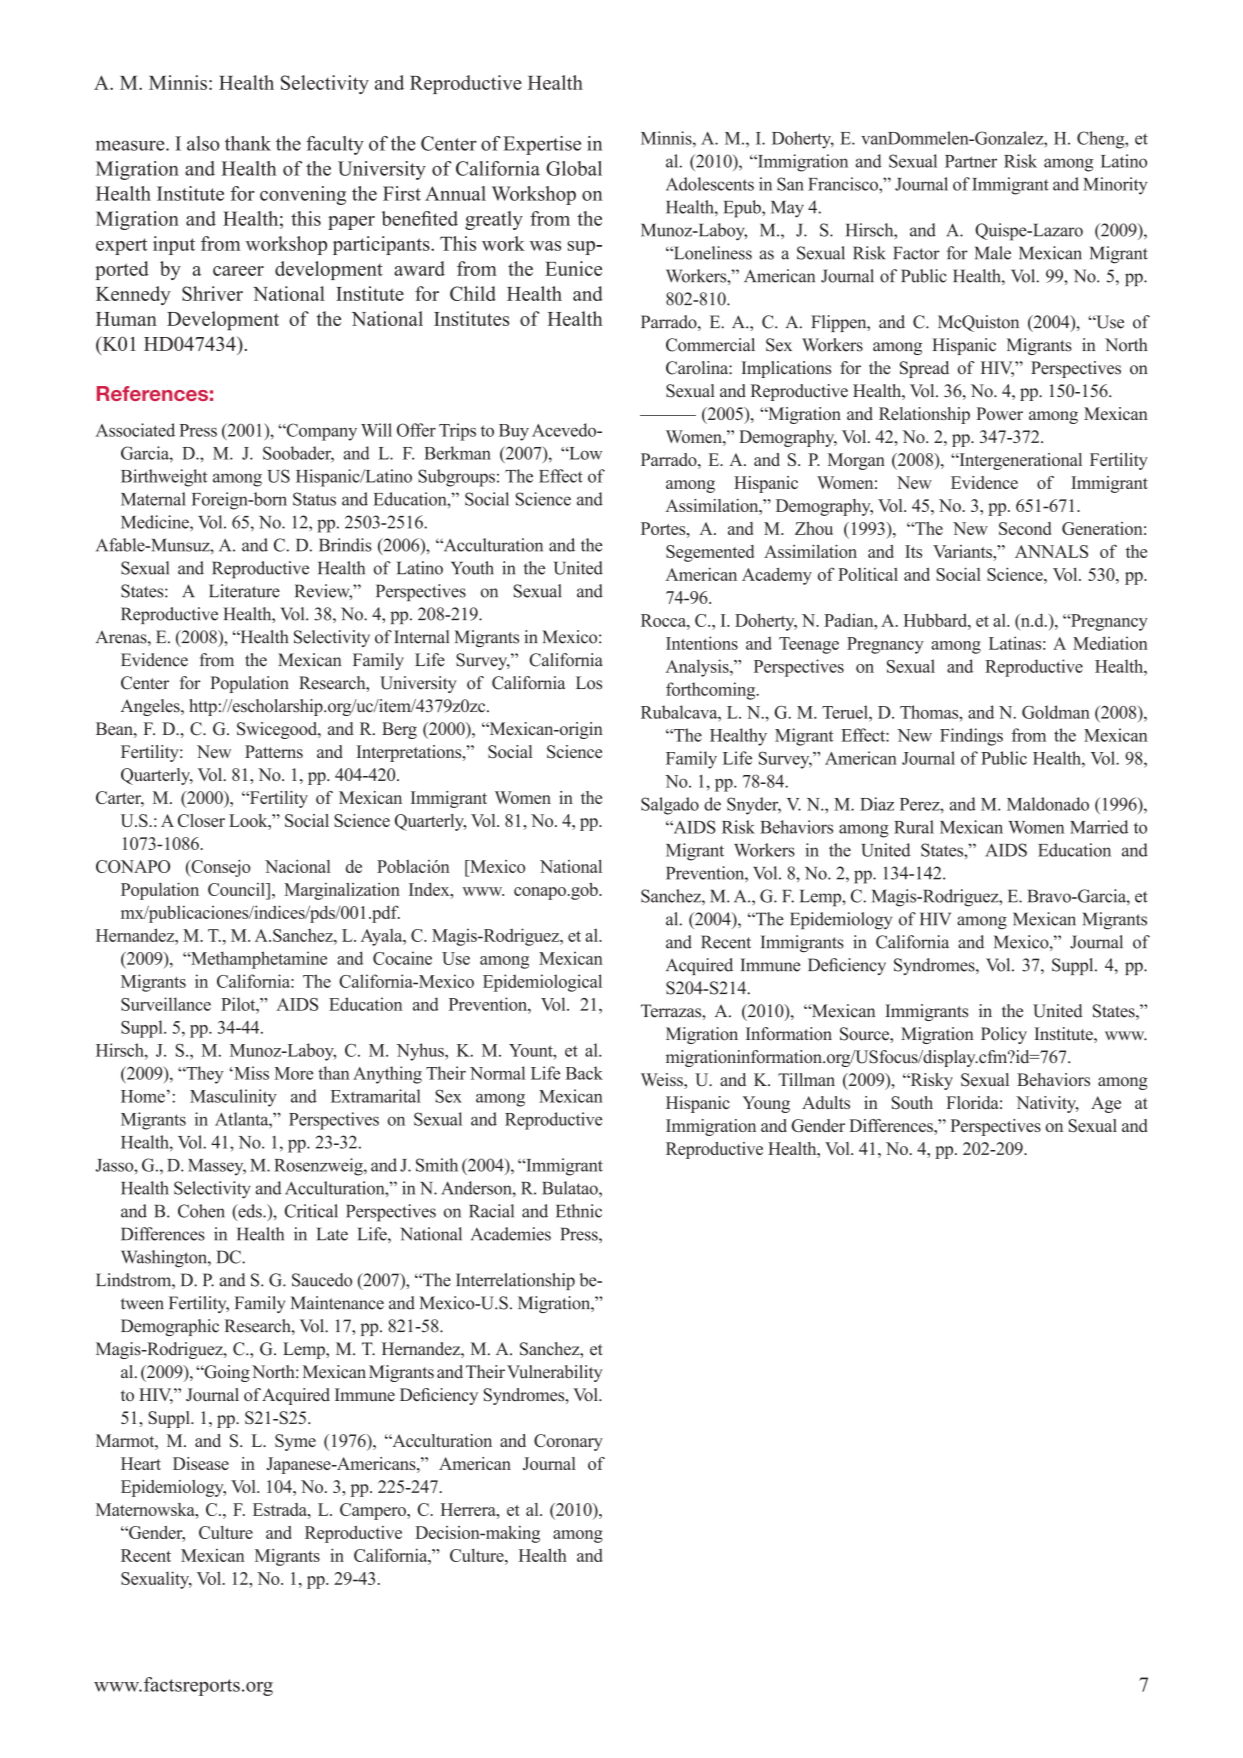 Image resolution: width=1243 pixels, height=1758 pixels. Describe the element at coordinates (912, 1102) in the image. I see `South` at that location.
